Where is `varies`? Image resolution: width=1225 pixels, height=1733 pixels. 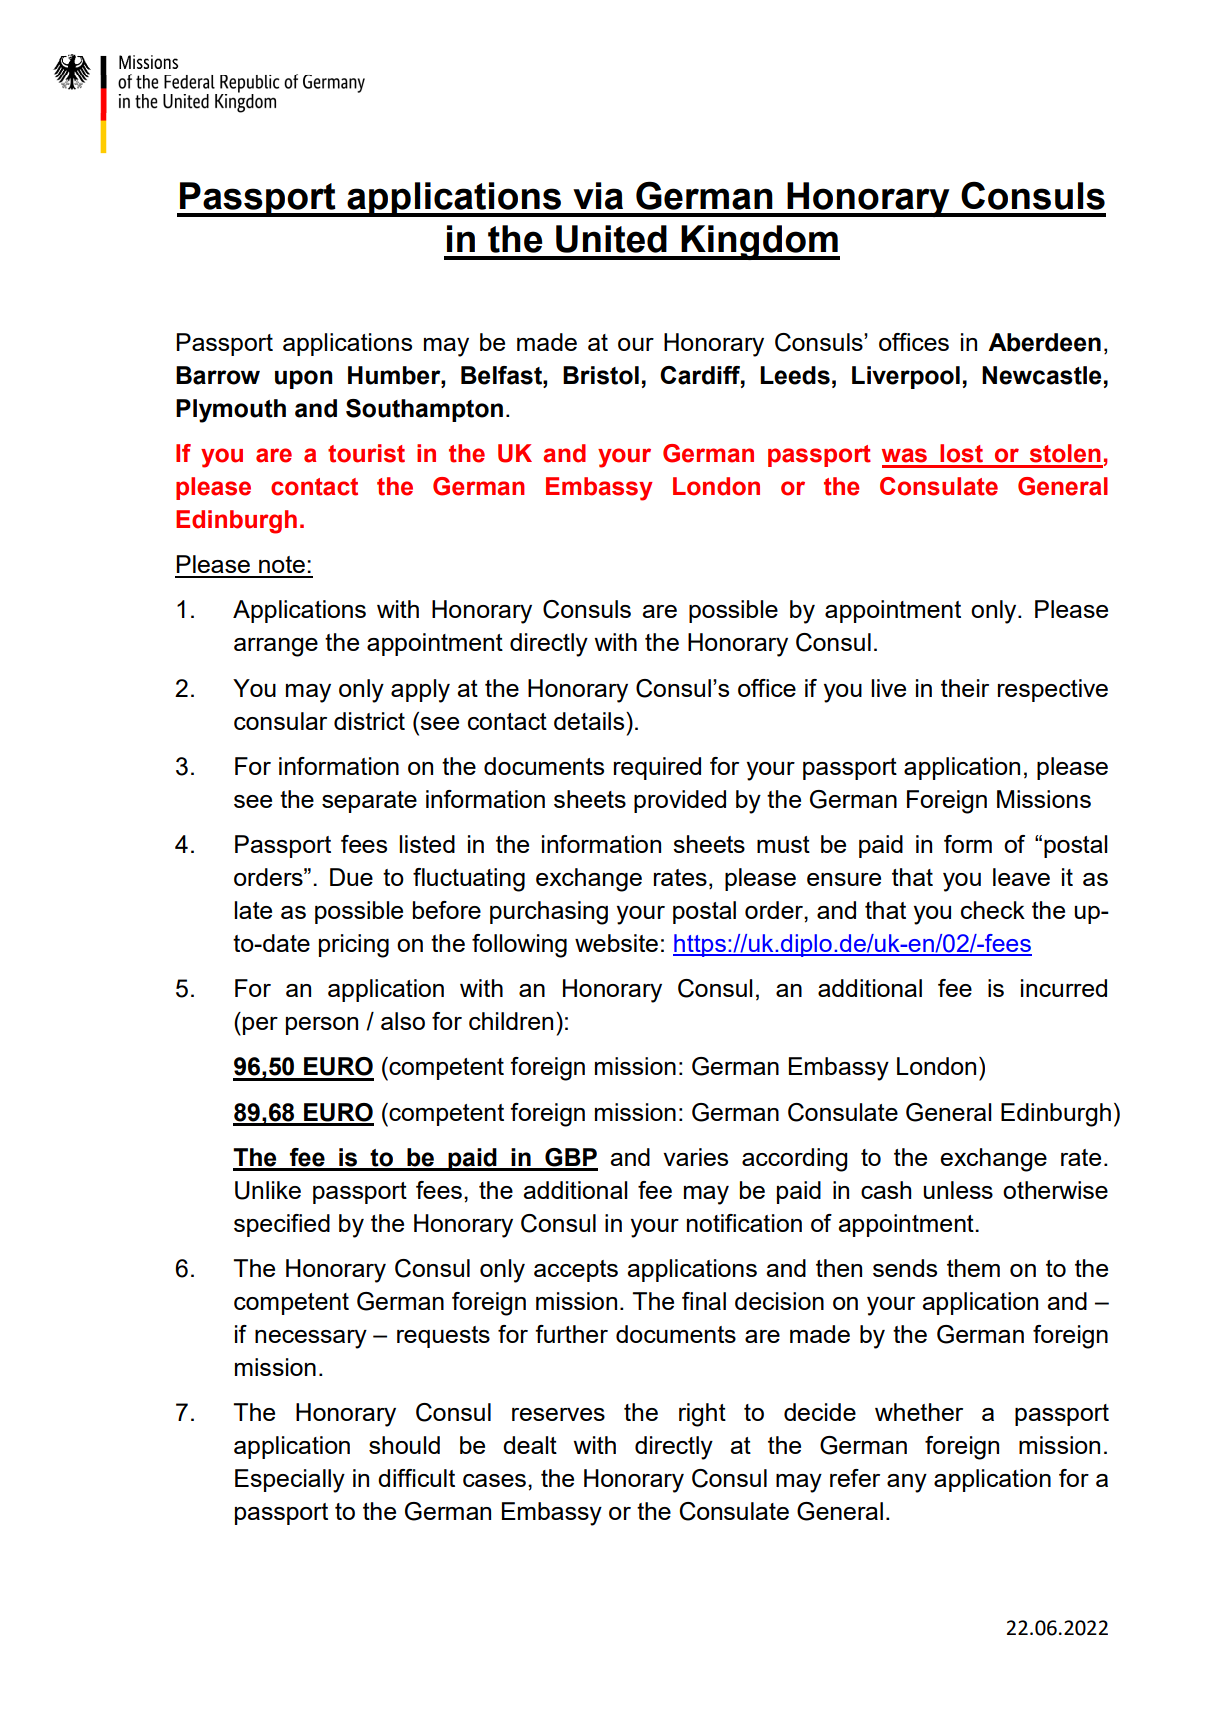
varies is located at coordinates (695, 1157).
